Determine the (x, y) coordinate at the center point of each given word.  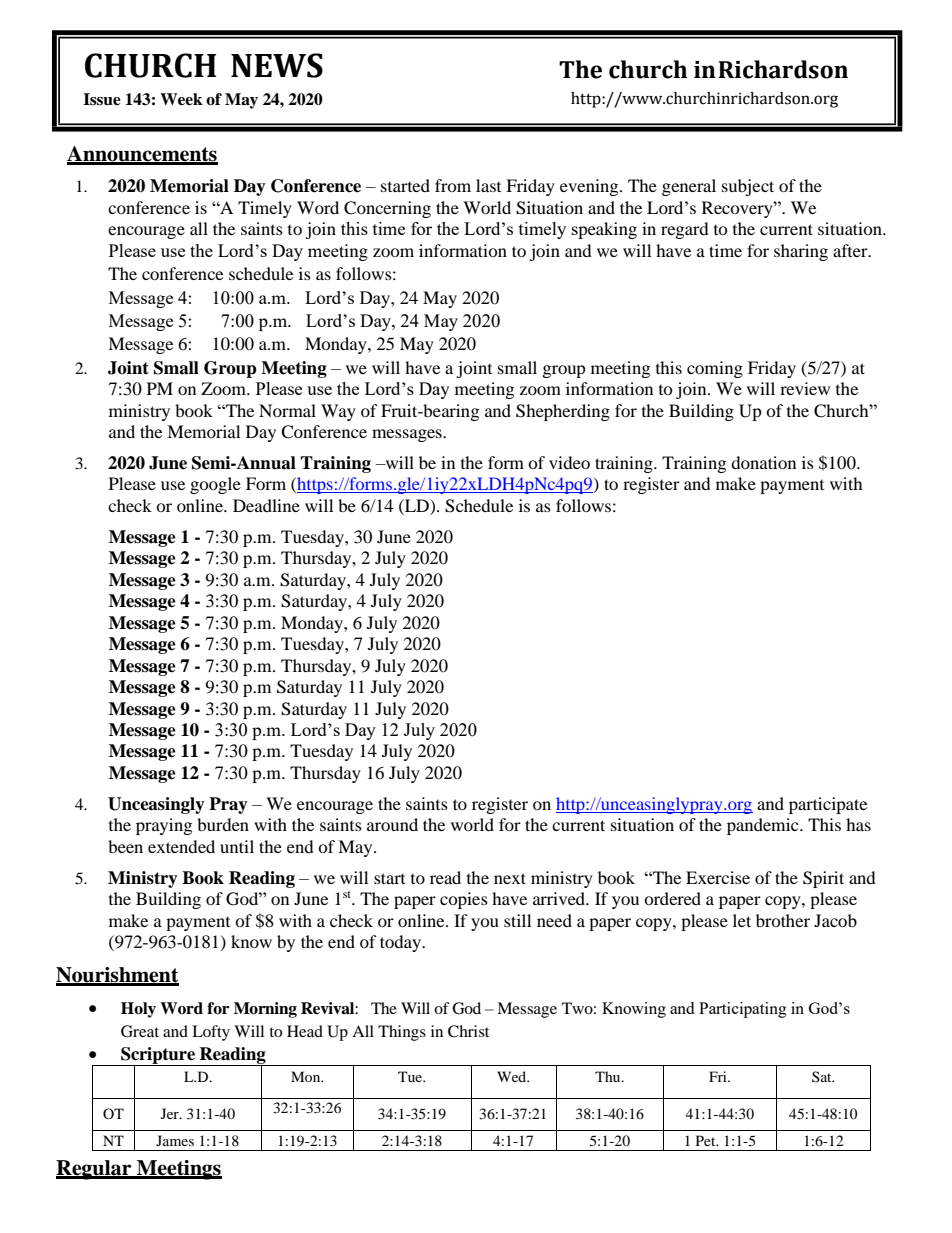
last (488, 185)
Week (181, 99)
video (569, 462)
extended (181, 846)
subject (748, 187)
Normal (287, 410)
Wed (513, 1076)
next (510, 878)
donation (763, 462)
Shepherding (563, 412)
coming (715, 369)
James (175, 1140)
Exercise (718, 877)
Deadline (266, 505)
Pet (707, 1140)
